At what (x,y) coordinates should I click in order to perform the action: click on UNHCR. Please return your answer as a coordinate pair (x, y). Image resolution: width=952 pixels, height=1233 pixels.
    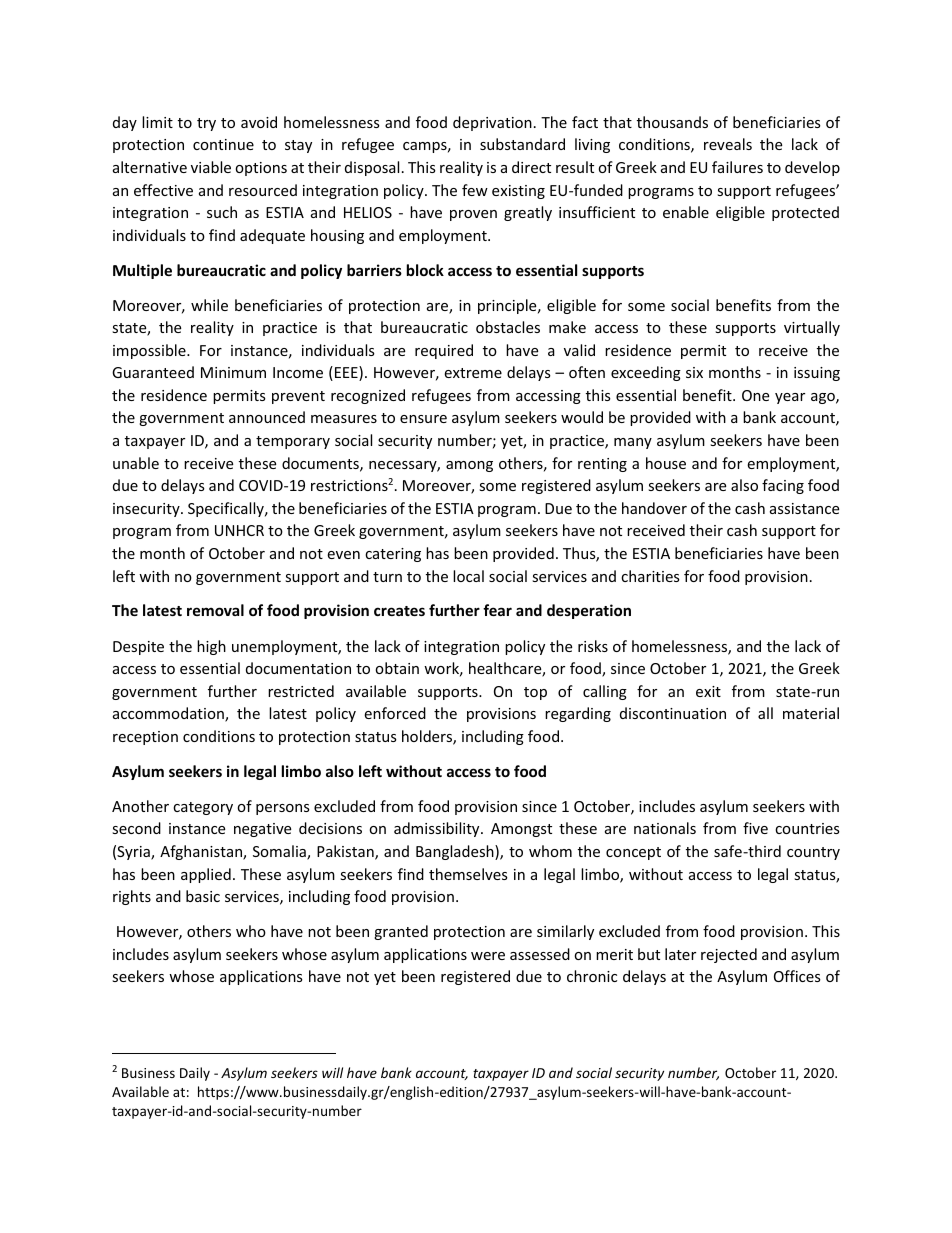
    Looking at the image, I should click on (239, 530).
